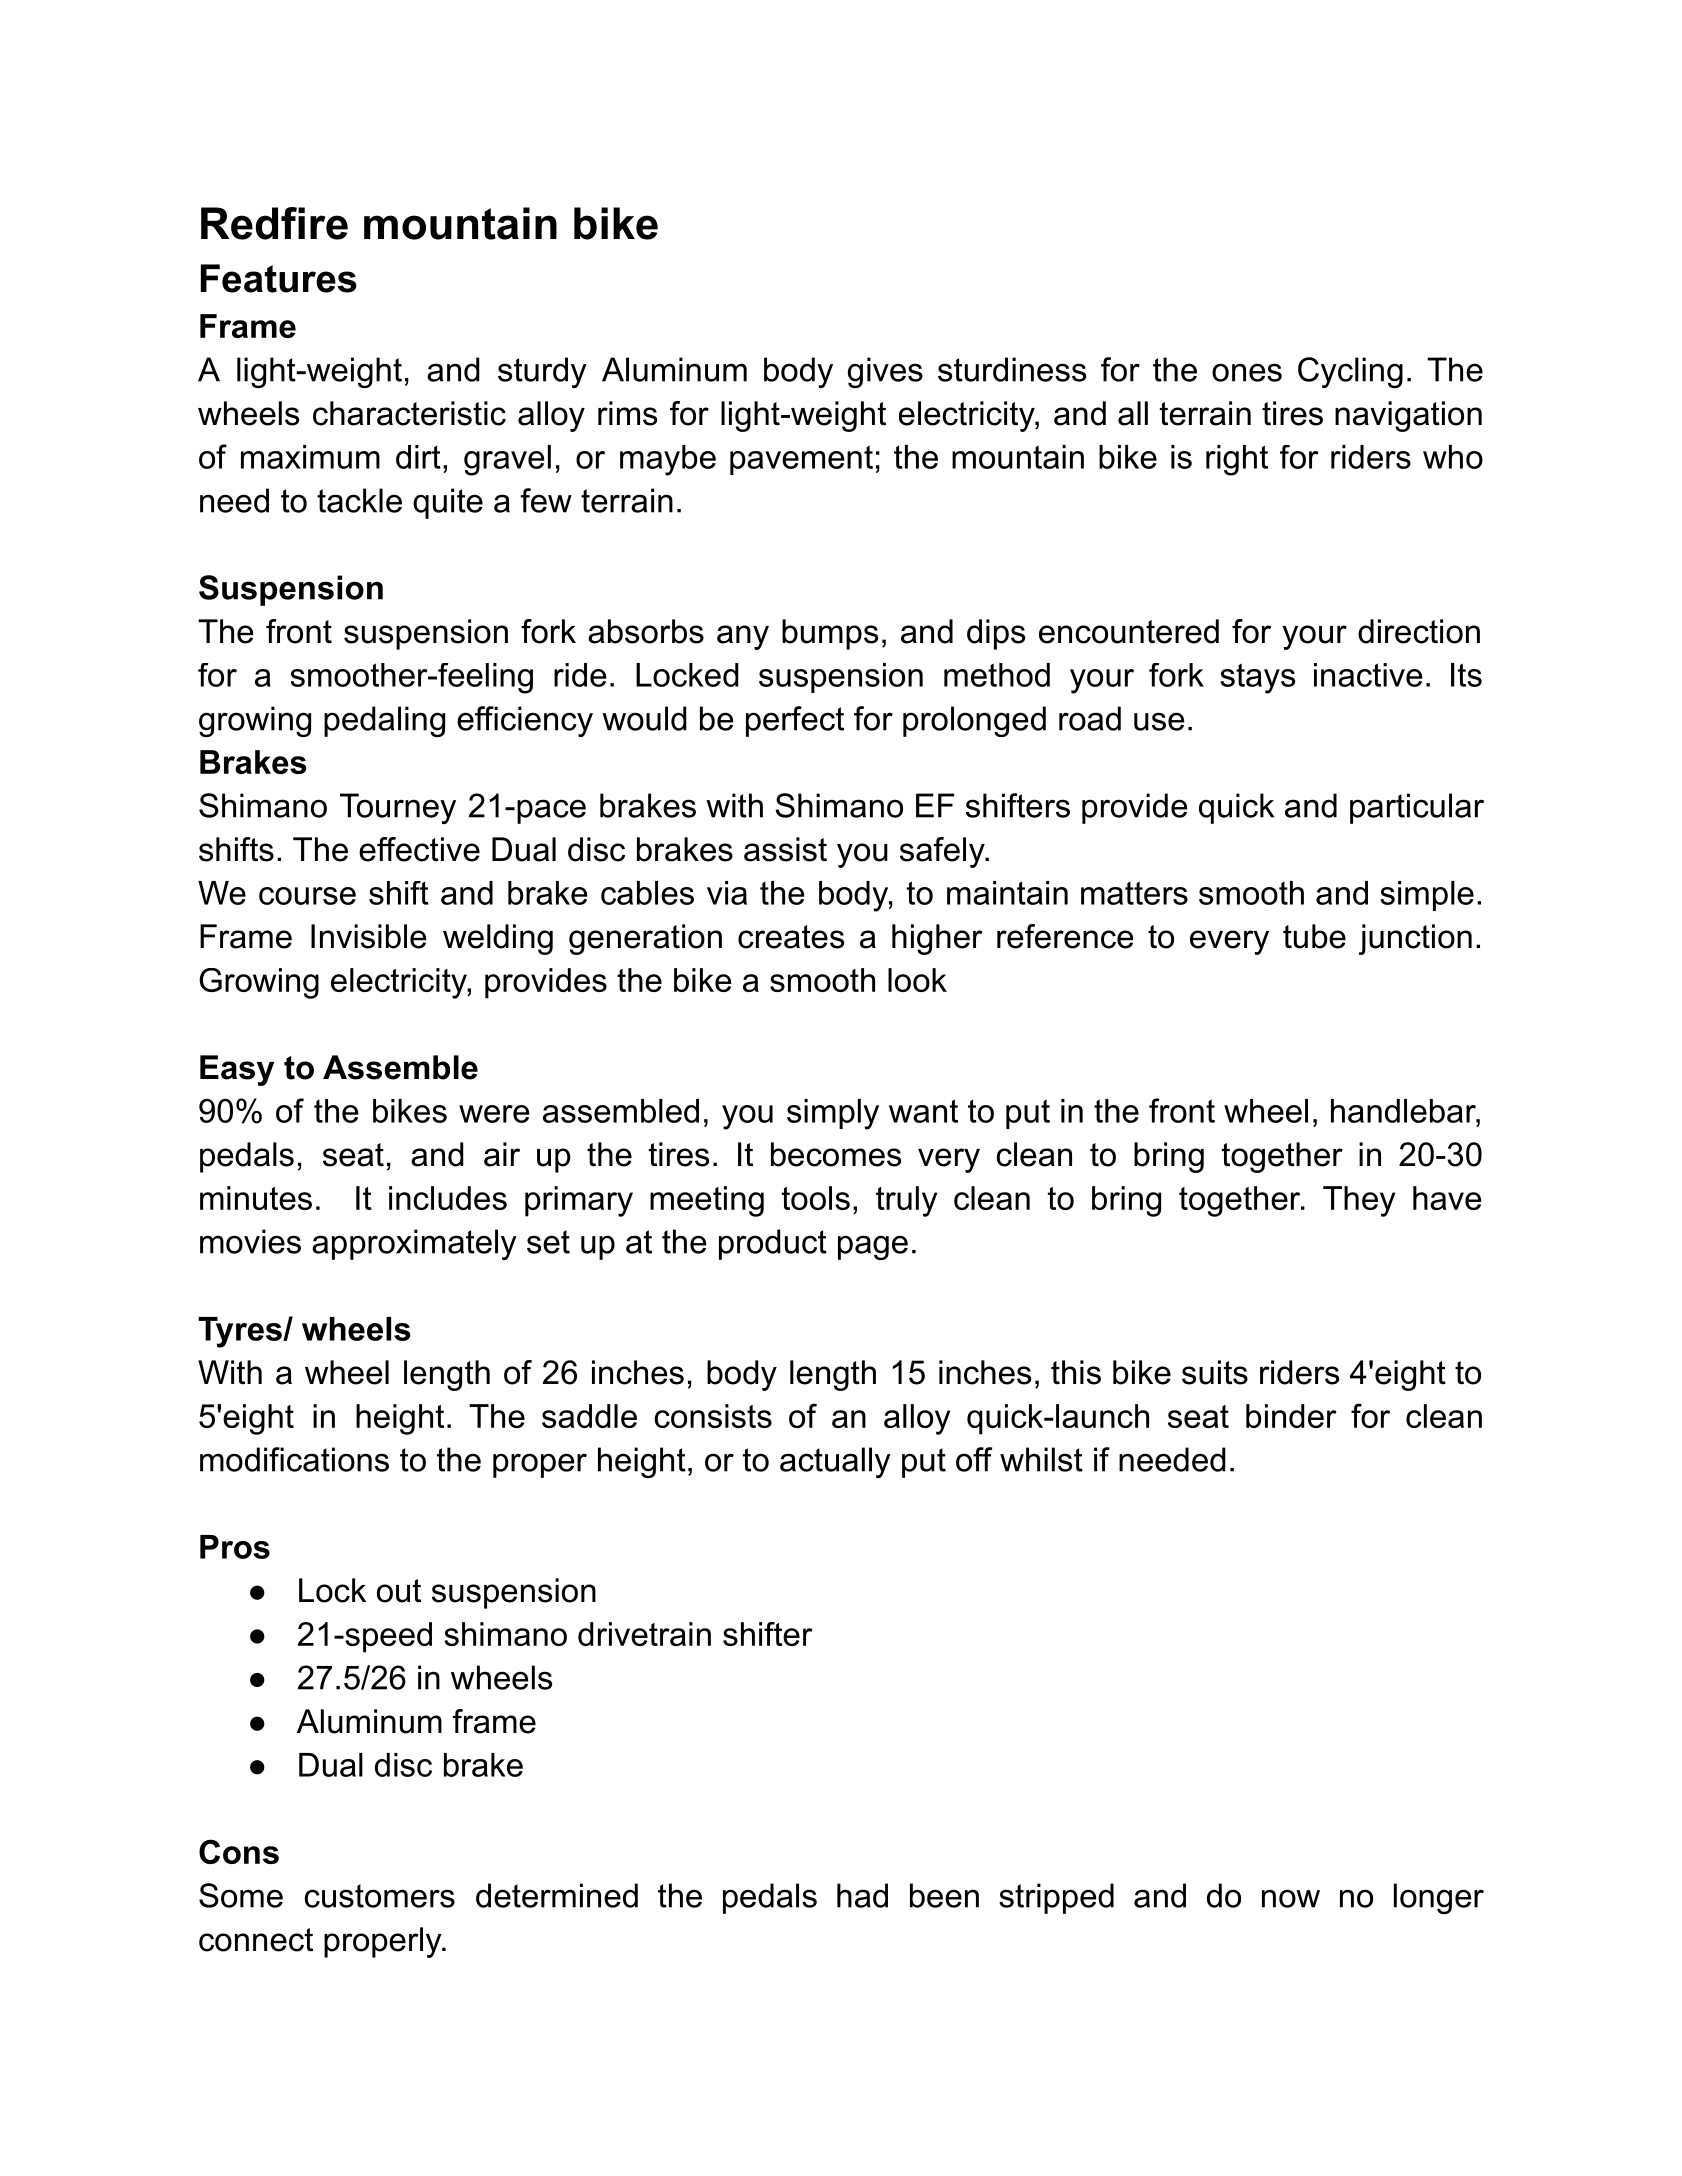 Image resolution: width=1682 pixels, height=2176 pixels. Describe the element at coordinates (1314, 936) in the page. I see `tube` at that location.
